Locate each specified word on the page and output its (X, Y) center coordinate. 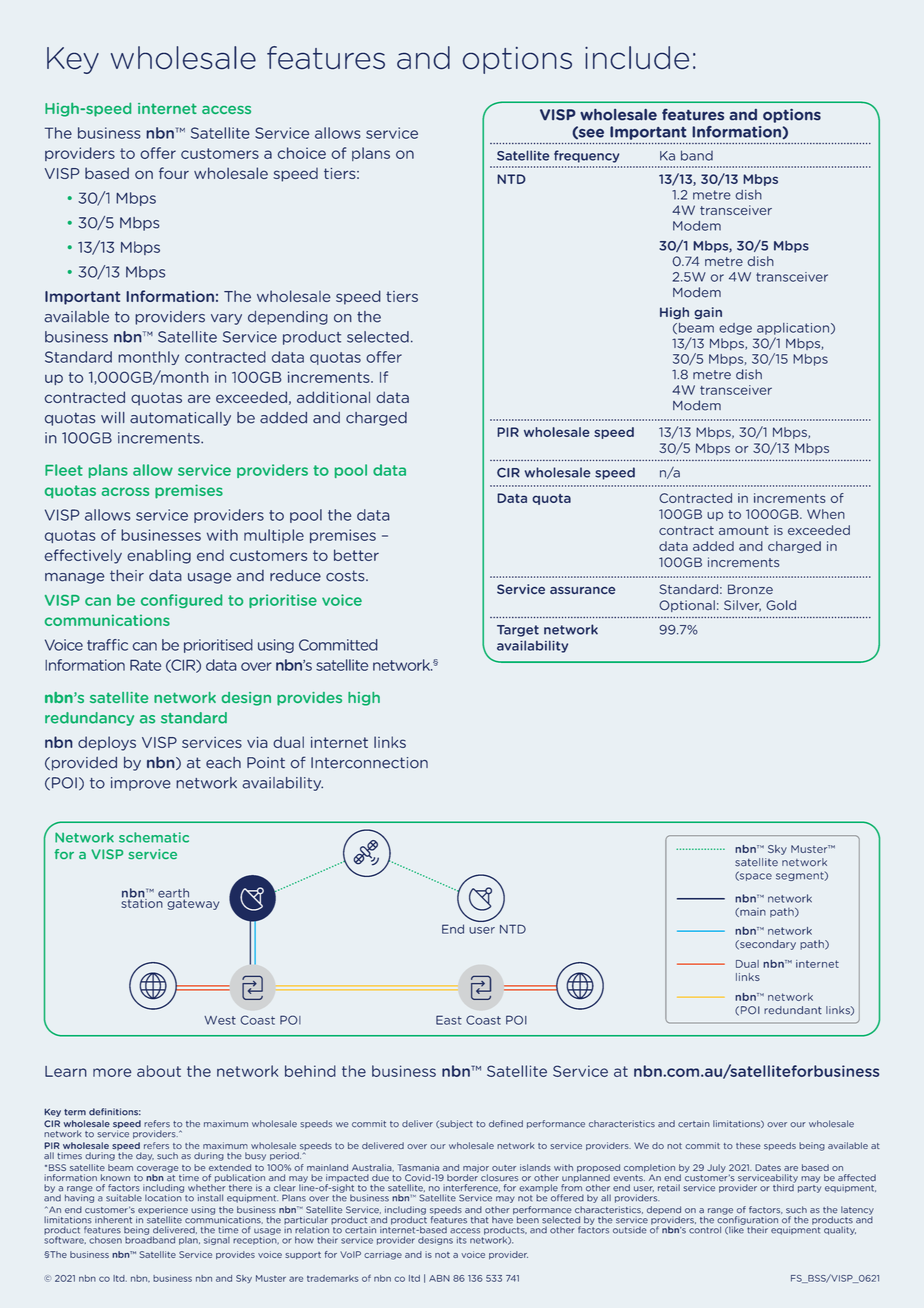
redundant (793, 1010)
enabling (159, 556)
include (637, 57)
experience (162, 1211)
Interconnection (369, 763)
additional (333, 397)
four (174, 173)
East (449, 1020)
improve (141, 784)
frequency (586, 156)
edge (735, 329)
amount (744, 530)
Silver (742, 606)
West (220, 1020)
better (356, 555)
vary (226, 319)
